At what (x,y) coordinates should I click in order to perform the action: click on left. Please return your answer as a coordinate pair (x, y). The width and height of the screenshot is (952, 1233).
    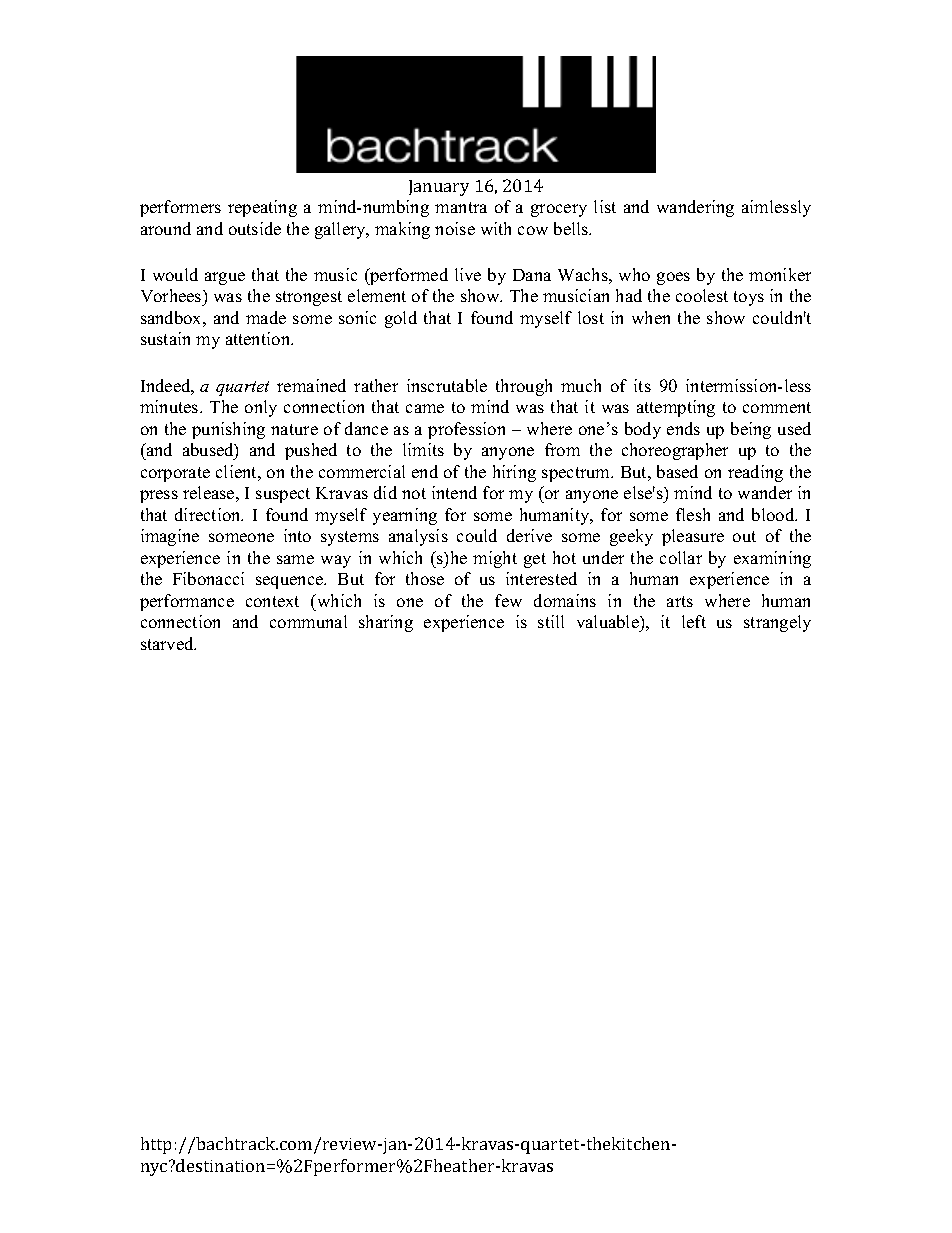
    Looking at the image, I should click on (694, 621).
